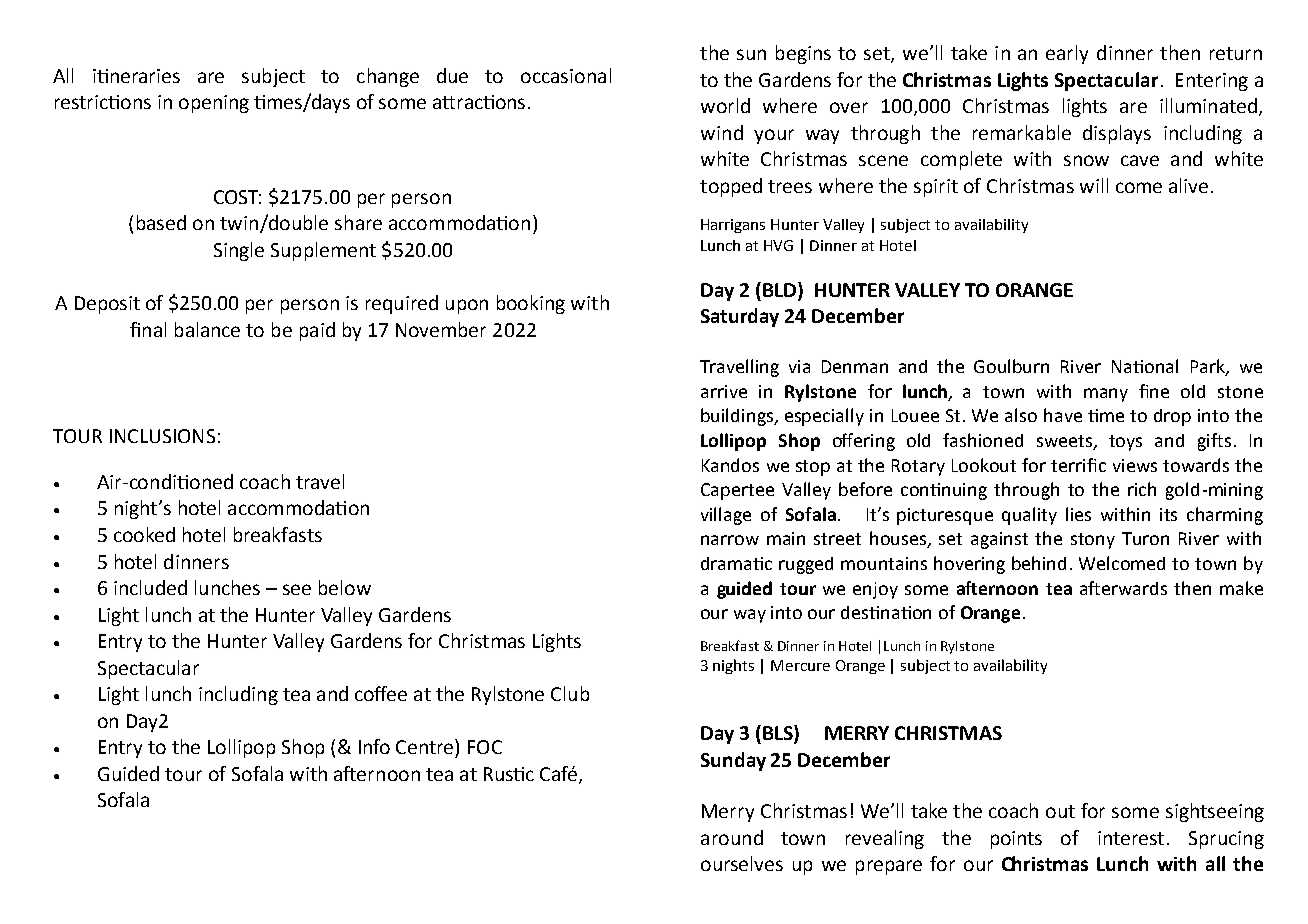 This page has width=1308, height=924. I want to click on terrific, so click(1078, 465).
